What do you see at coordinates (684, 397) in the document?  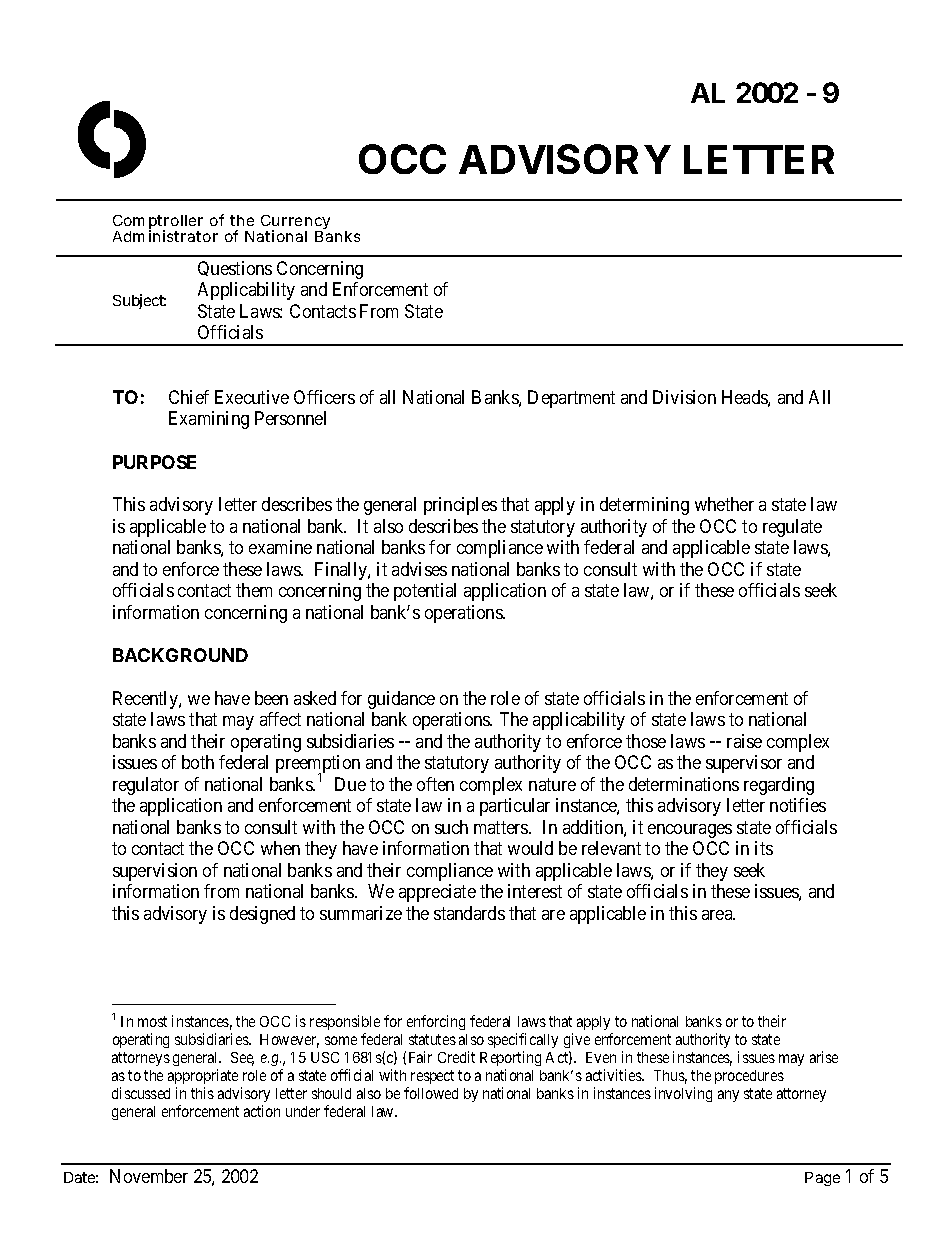 I see `Division` at bounding box center [684, 397].
